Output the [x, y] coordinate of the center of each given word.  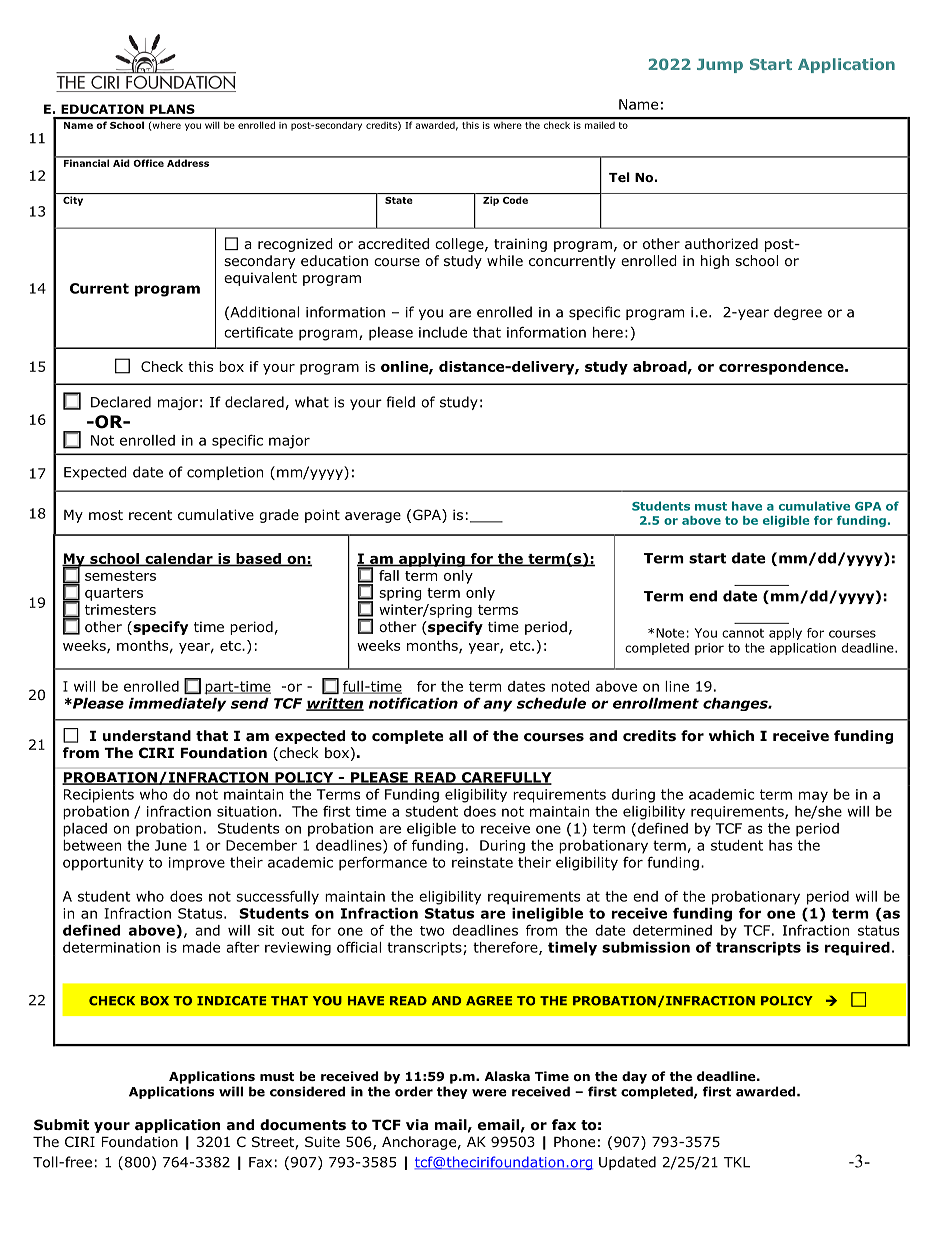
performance [383, 864]
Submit [61, 1124]
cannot [743, 633]
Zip [491, 201]
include [443, 332]
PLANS [172, 109]
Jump [720, 66]
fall [389, 575]
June [171, 845]
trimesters [120, 609]
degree [798, 313]
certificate [258, 332]
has [780, 845]
